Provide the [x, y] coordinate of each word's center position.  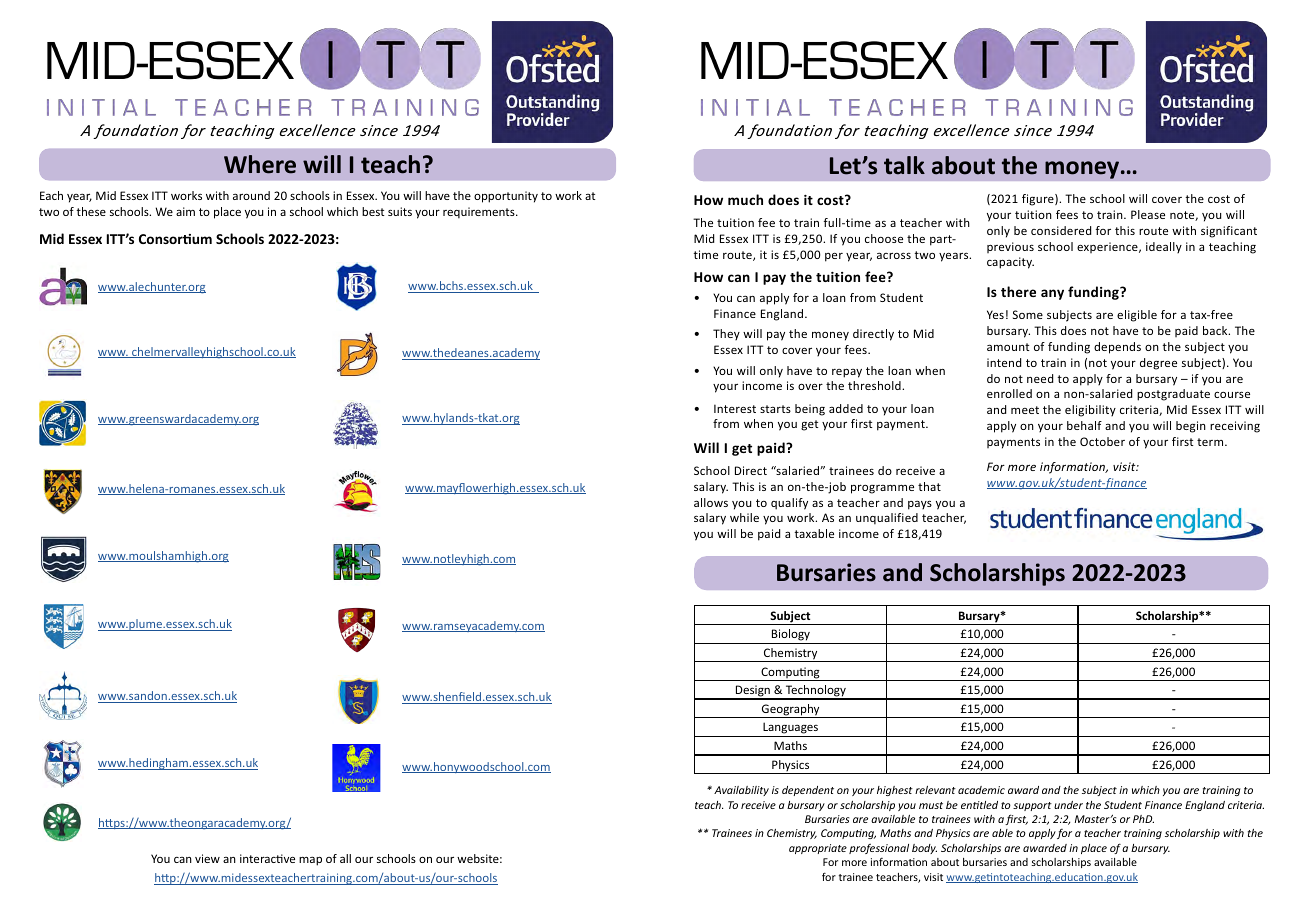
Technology [815, 692]
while [744, 517]
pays [920, 505]
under [1068, 805]
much [745, 199]
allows [711, 502]
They [726, 334]
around [251, 195]
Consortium [175, 239]
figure [1039, 200]
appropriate [818, 849]
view [207, 858]
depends [1117, 348]
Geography [791, 711]
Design [753, 692]
